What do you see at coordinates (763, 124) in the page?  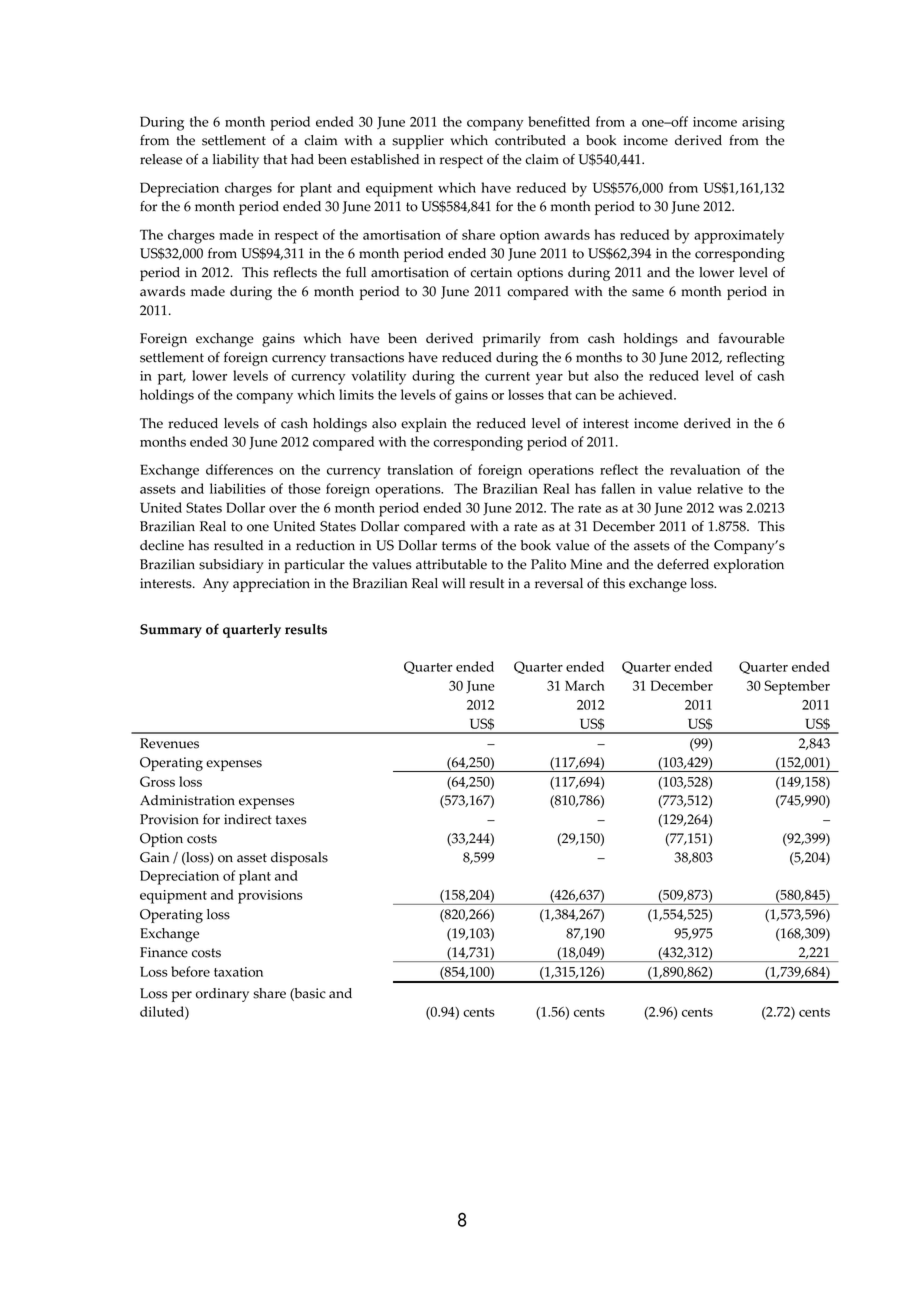 I see `arising` at bounding box center [763, 124].
